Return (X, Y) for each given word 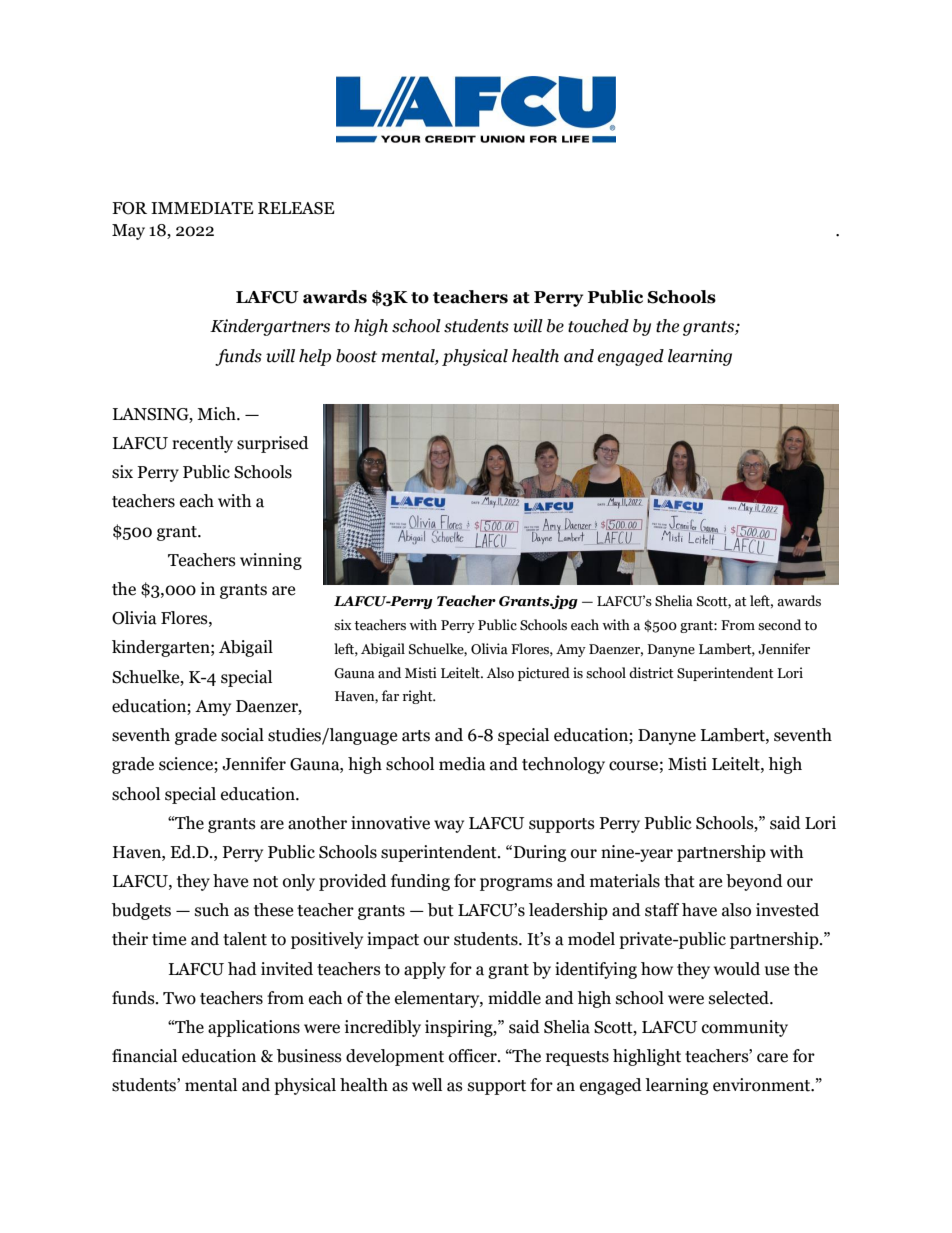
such (212, 910)
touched (598, 326)
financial (144, 1056)
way (449, 826)
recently (202, 444)
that (679, 881)
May (128, 232)
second (779, 625)
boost (356, 356)
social (242, 735)
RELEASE (296, 208)
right (419, 697)
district (651, 673)
